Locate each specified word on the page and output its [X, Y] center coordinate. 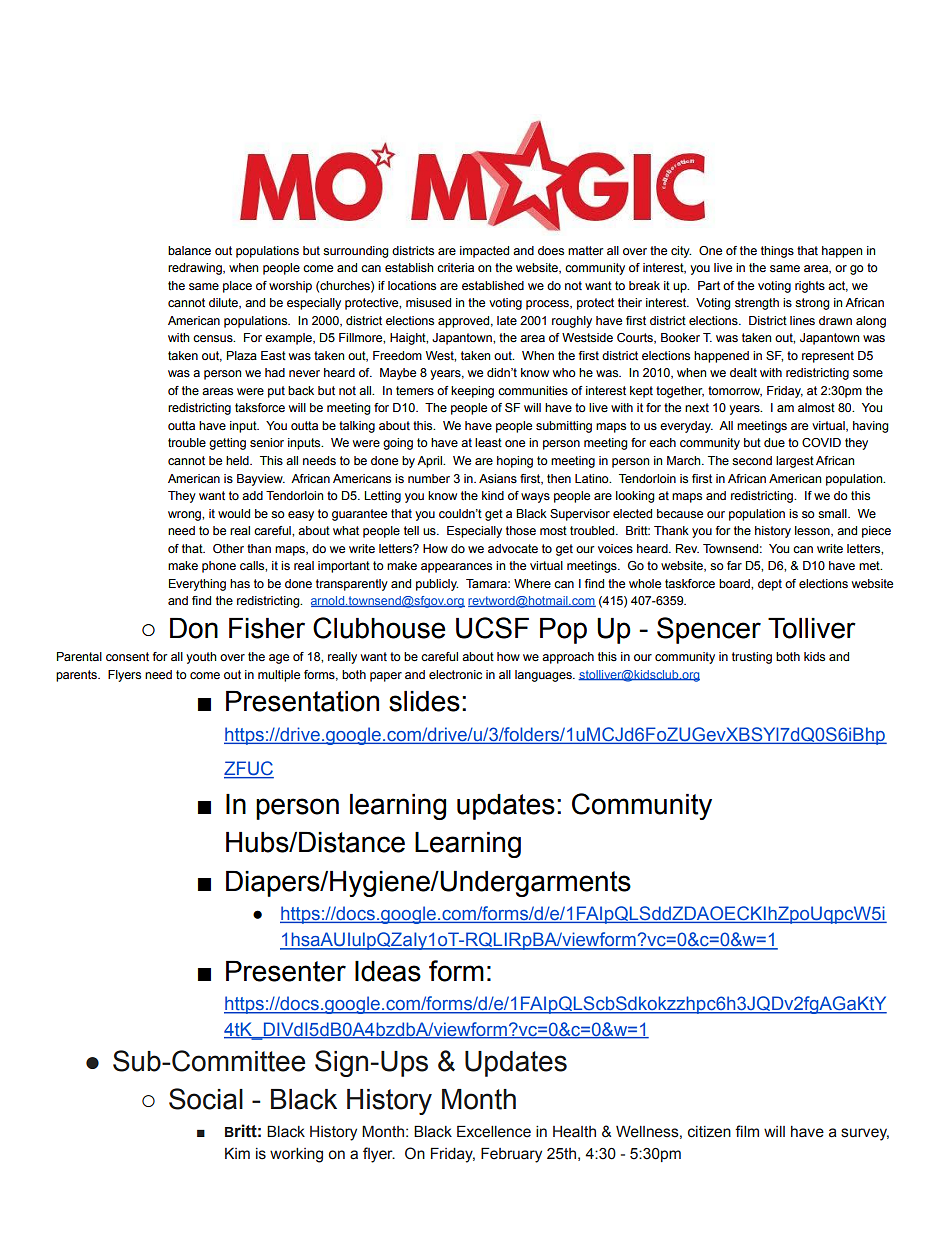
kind [493, 495]
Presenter [286, 971]
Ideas [388, 971]
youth [201, 658]
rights [810, 287]
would [234, 513]
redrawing [196, 269]
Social [206, 1099]
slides [424, 701]
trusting [752, 658]
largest [795, 462]
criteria [455, 267]
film [747, 1131]
